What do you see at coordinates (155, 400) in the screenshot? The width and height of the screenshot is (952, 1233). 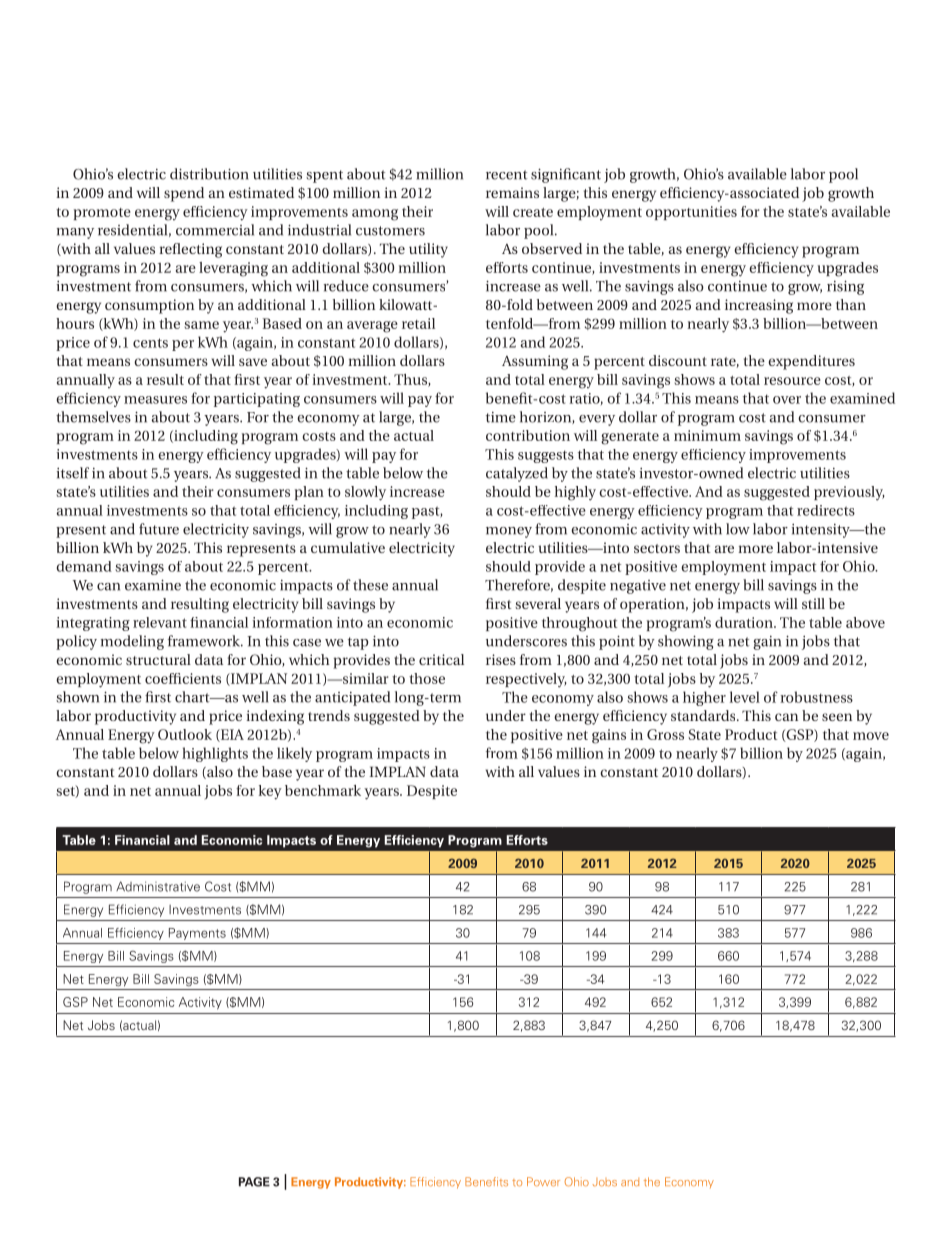 I see `measures` at bounding box center [155, 400].
